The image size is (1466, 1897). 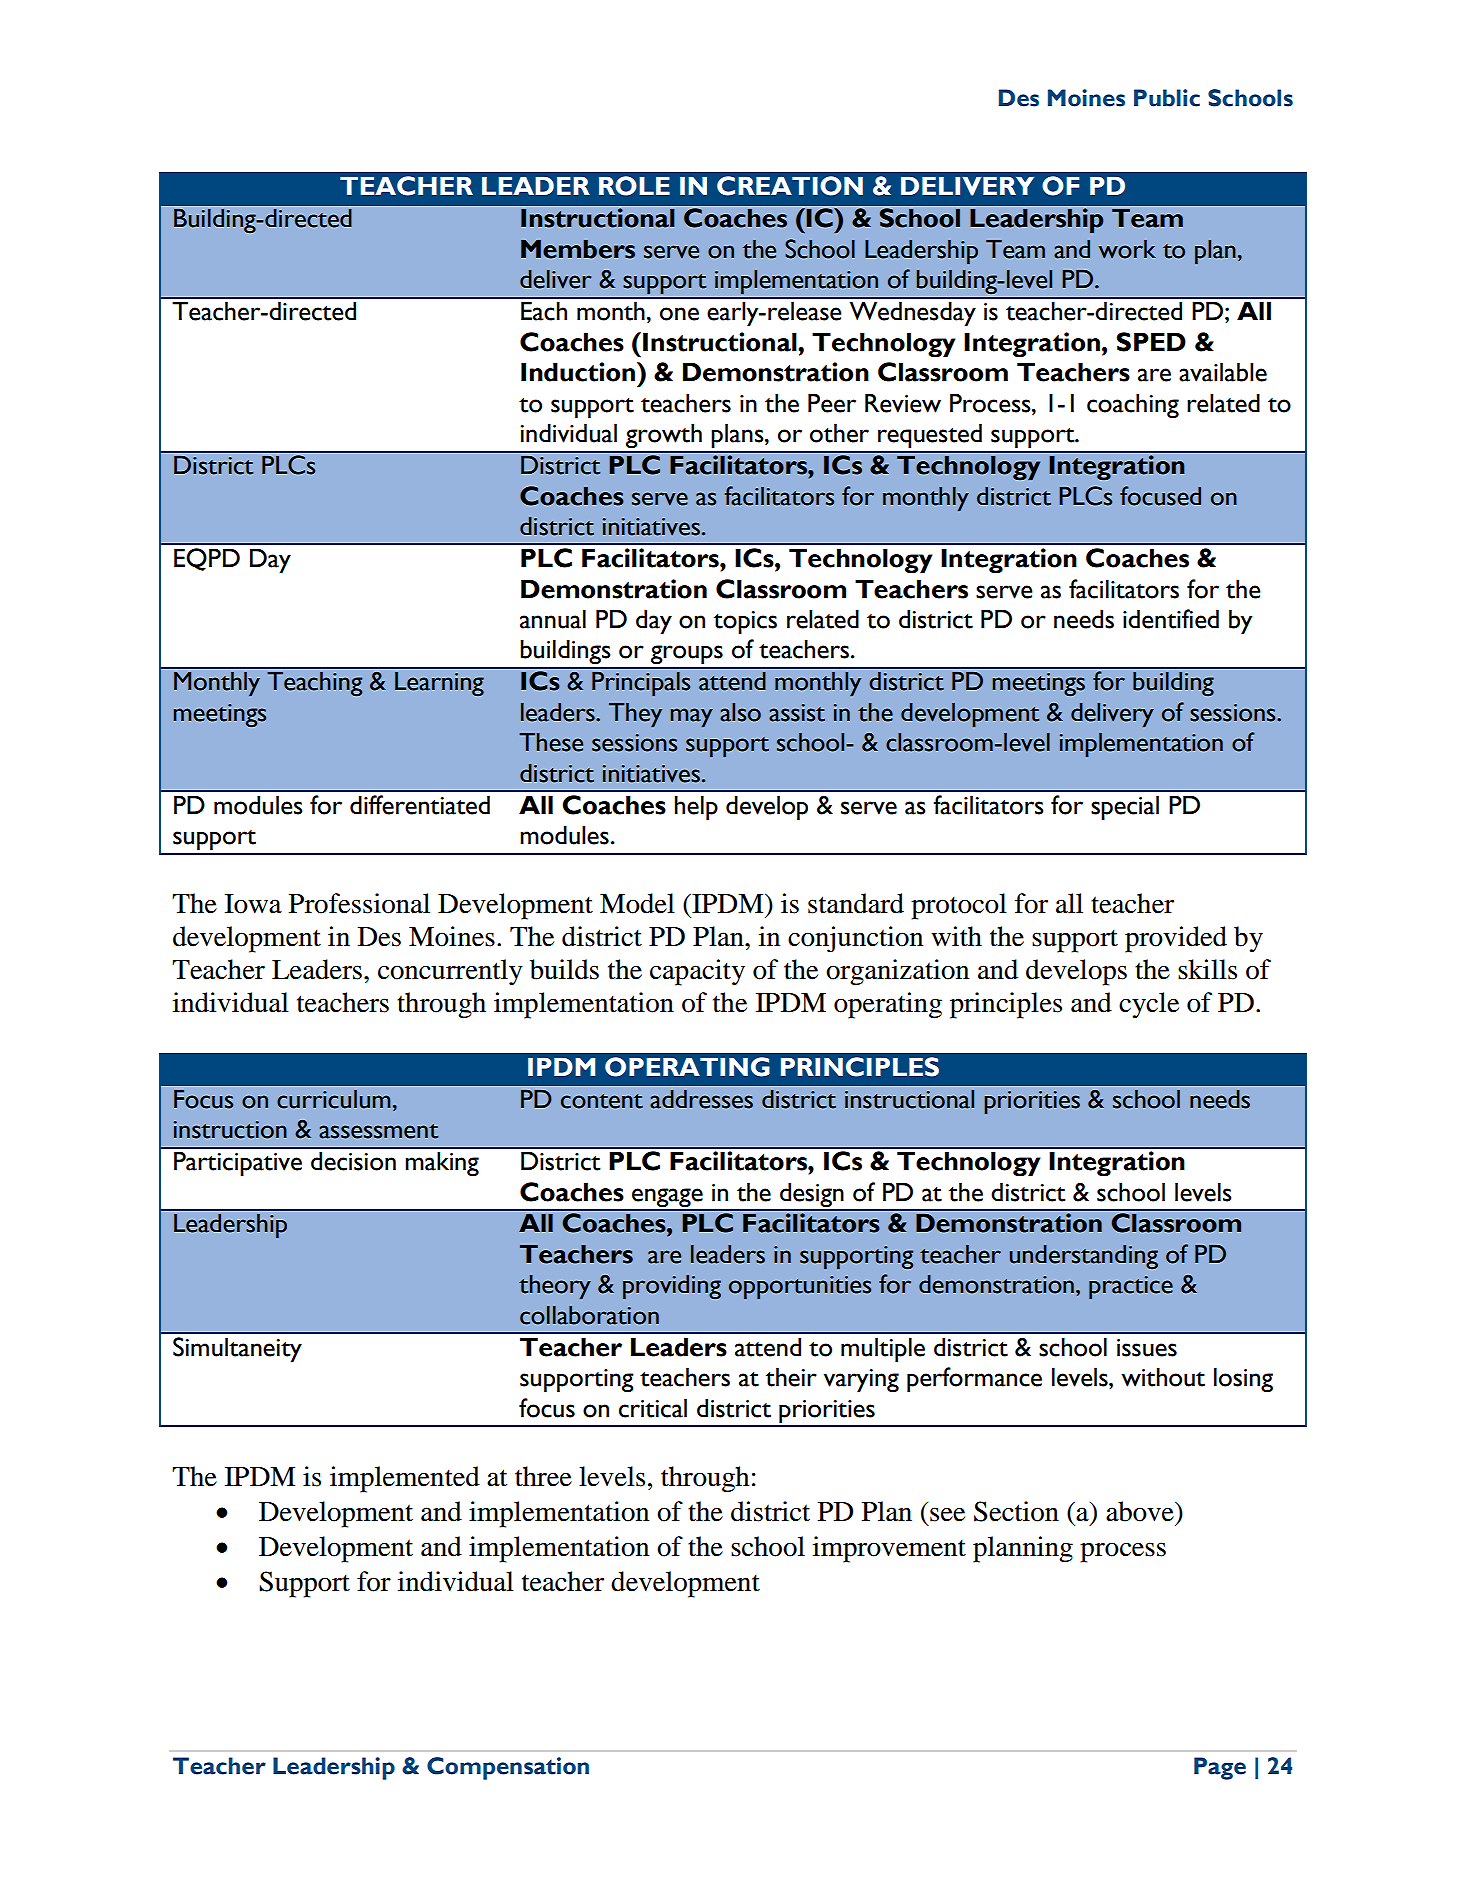 I want to click on Professional, so click(x=359, y=903).
